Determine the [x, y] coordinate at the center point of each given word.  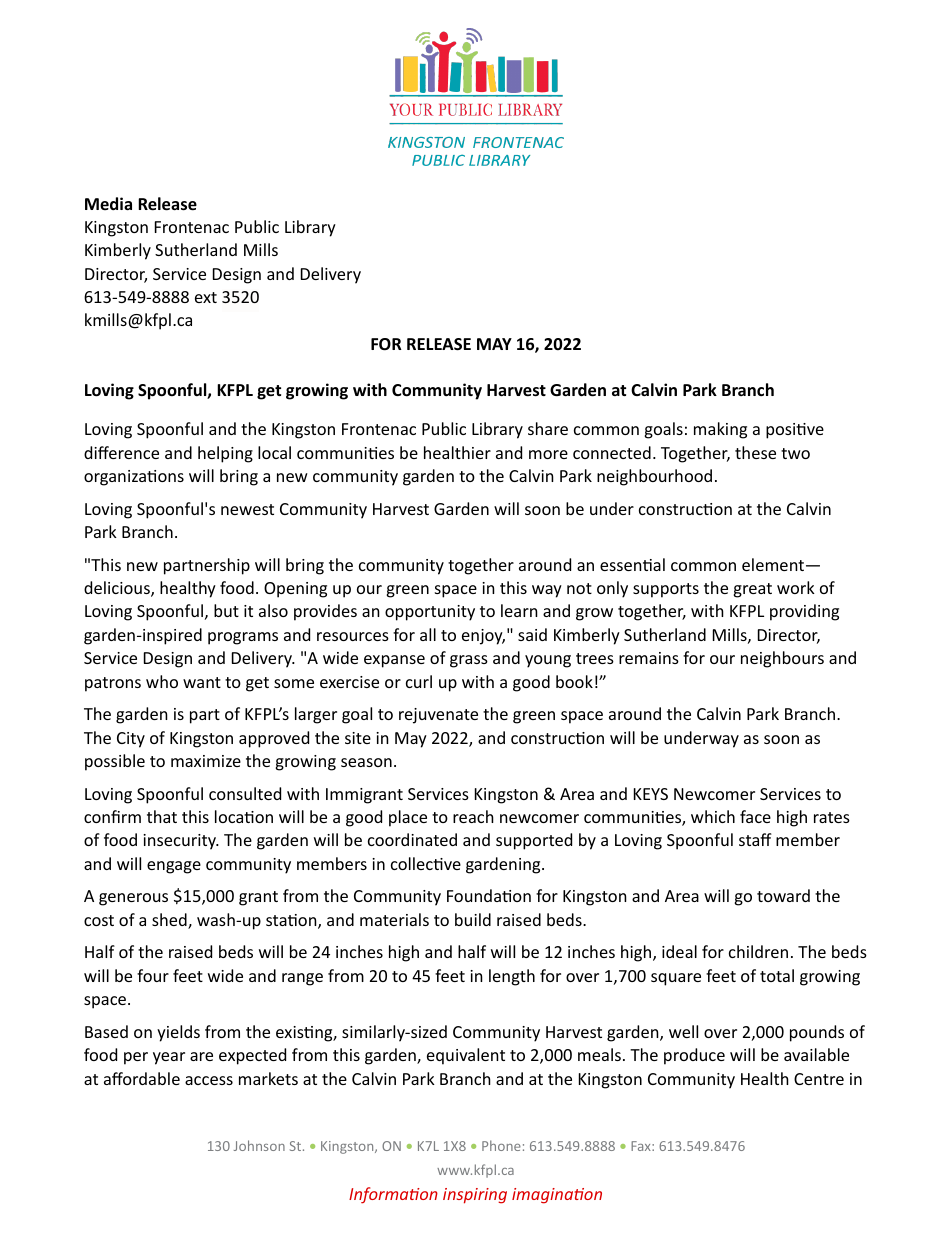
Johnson [259, 1145]
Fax [642, 1146]
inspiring [475, 1196]
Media [108, 203]
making [720, 430]
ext [206, 297]
